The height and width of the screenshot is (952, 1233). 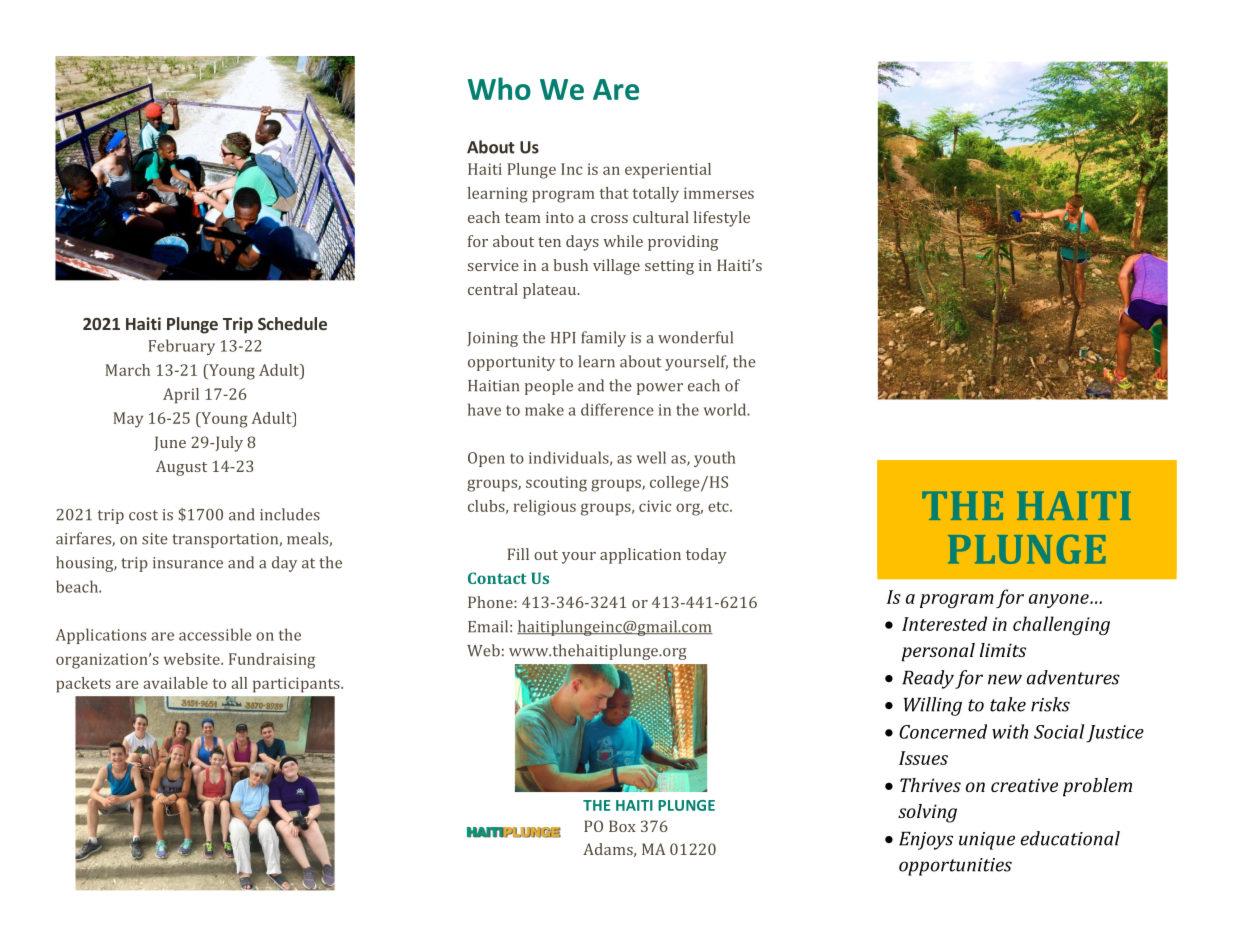 I want to click on immerses, so click(x=719, y=193).
